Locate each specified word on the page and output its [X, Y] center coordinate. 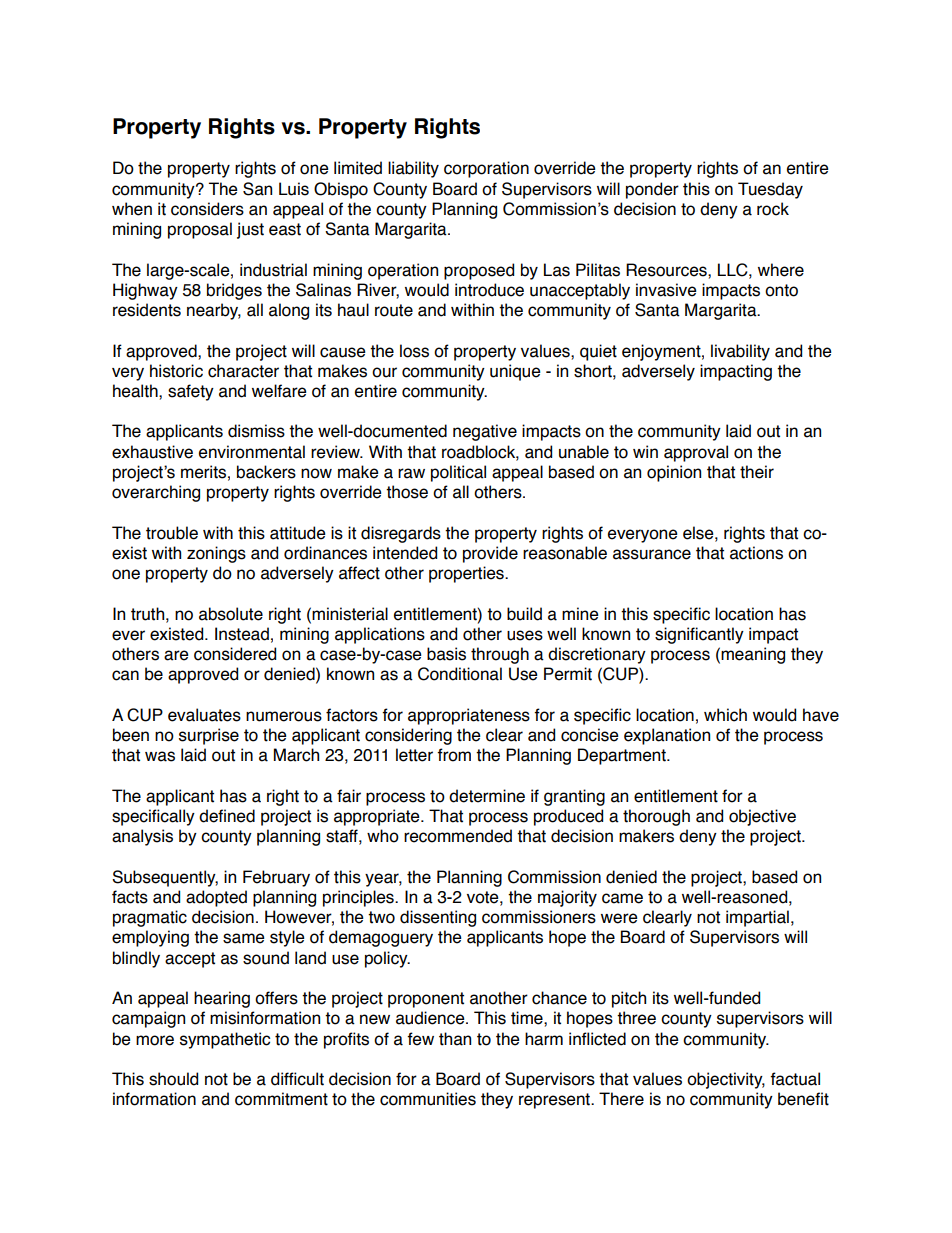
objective [762, 817]
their [757, 472]
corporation [486, 169]
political [458, 473]
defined [227, 816]
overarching [156, 493]
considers [207, 209]
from [454, 755]
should [173, 1079]
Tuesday [770, 190]
